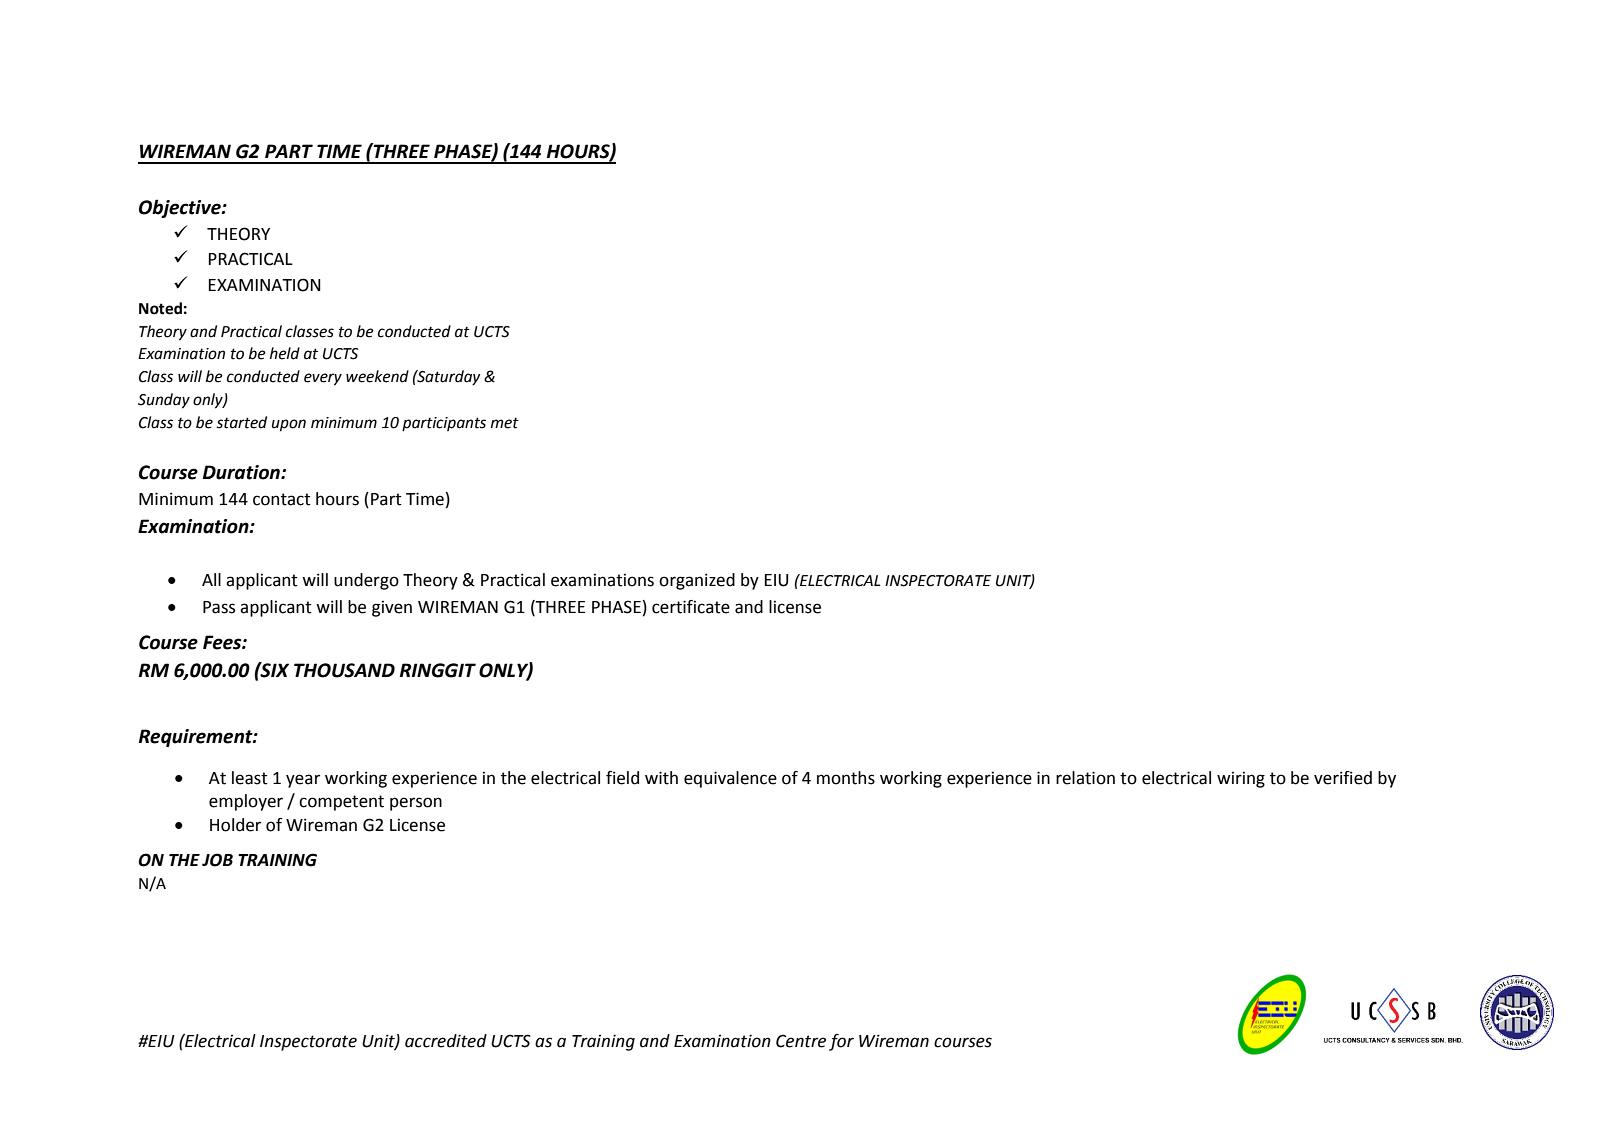  I want to click on Objective, so click(181, 208).
